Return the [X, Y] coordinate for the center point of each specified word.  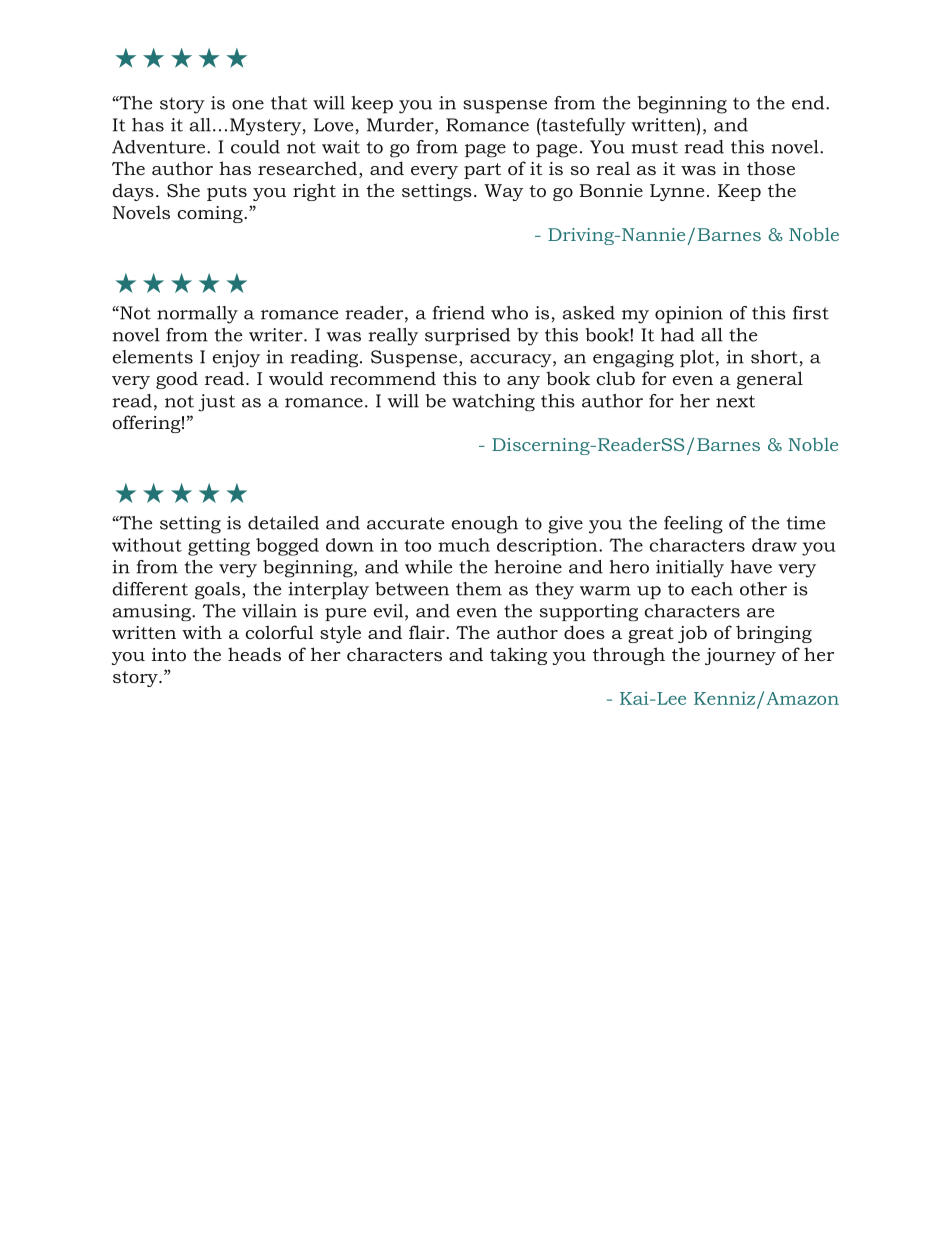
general [770, 380]
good [177, 380]
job [692, 634]
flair [428, 632]
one [248, 105]
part [482, 171]
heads [254, 654]
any [523, 382]
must [654, 147]
